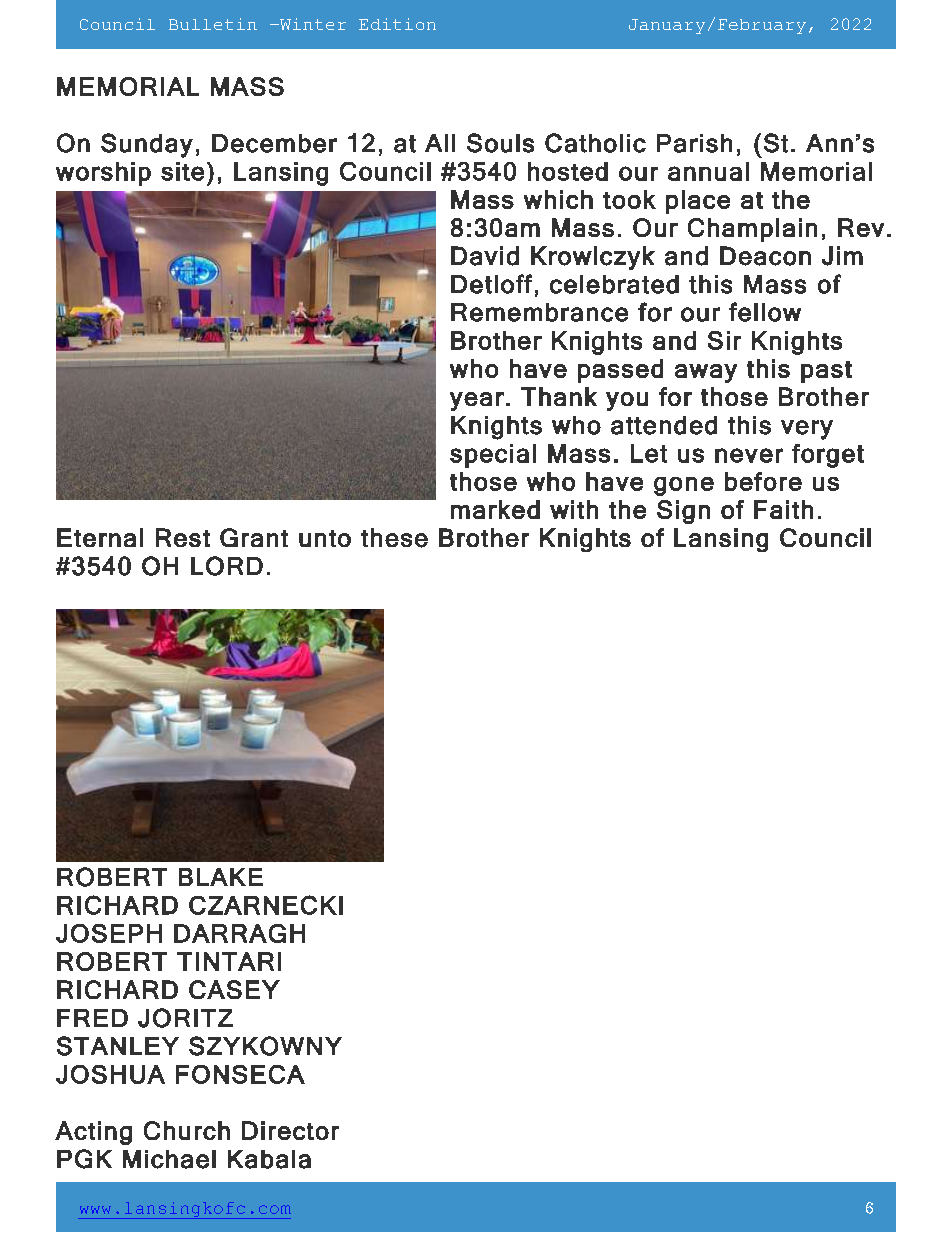  Describe the element at coordinates (477, 401) in the document. I see `year` at that location.
